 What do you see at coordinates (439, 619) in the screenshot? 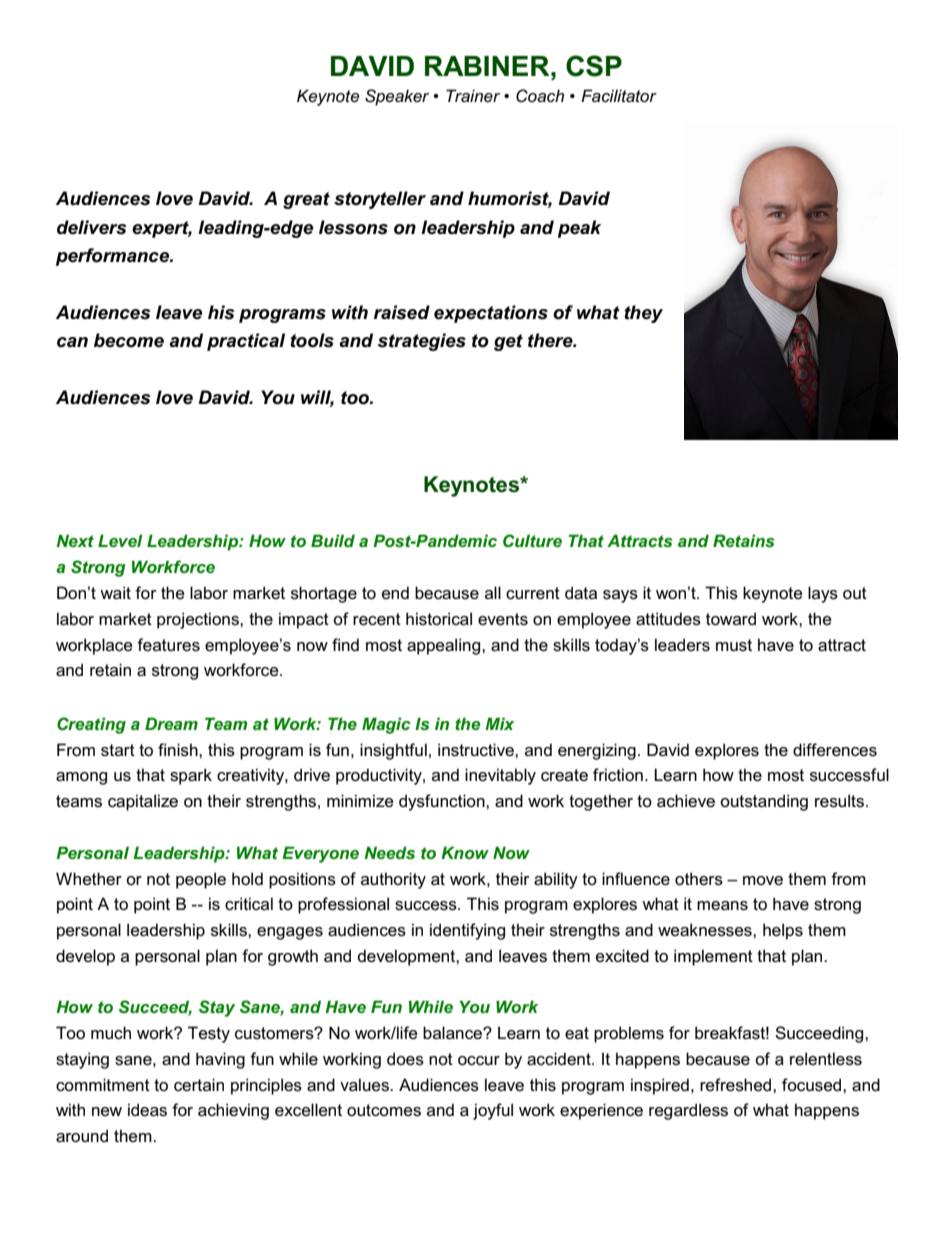
I see `historical` at bounding box center [439, 619].
